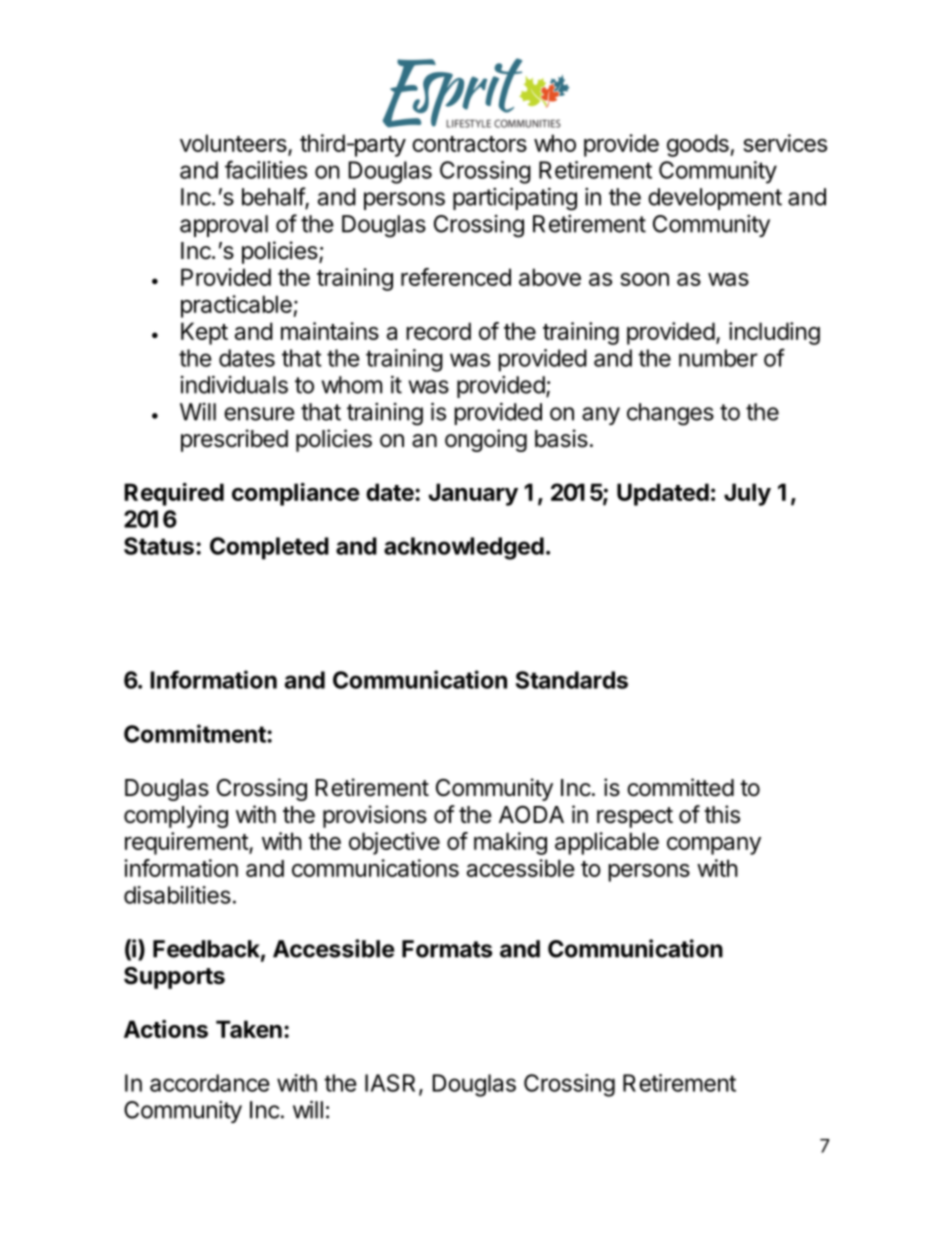 The width and height of the screenshot is (952, 1233). Describe the element at coordinates (266, 169) in the screenshot. I see `facilities` at that location.
